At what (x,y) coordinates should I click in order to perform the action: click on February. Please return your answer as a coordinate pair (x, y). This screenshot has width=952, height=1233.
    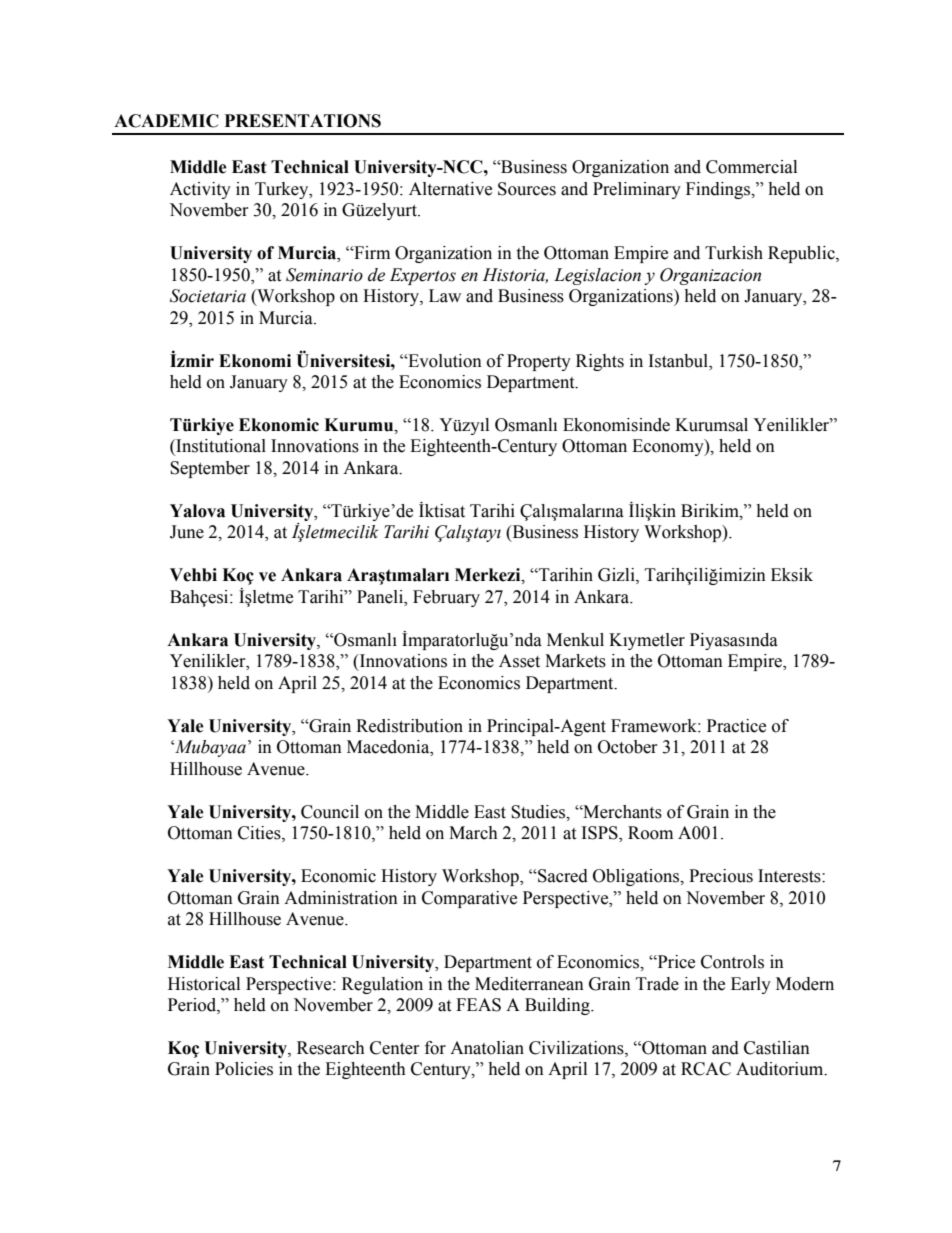
    Looking at the image, I should click on (446, 598).
